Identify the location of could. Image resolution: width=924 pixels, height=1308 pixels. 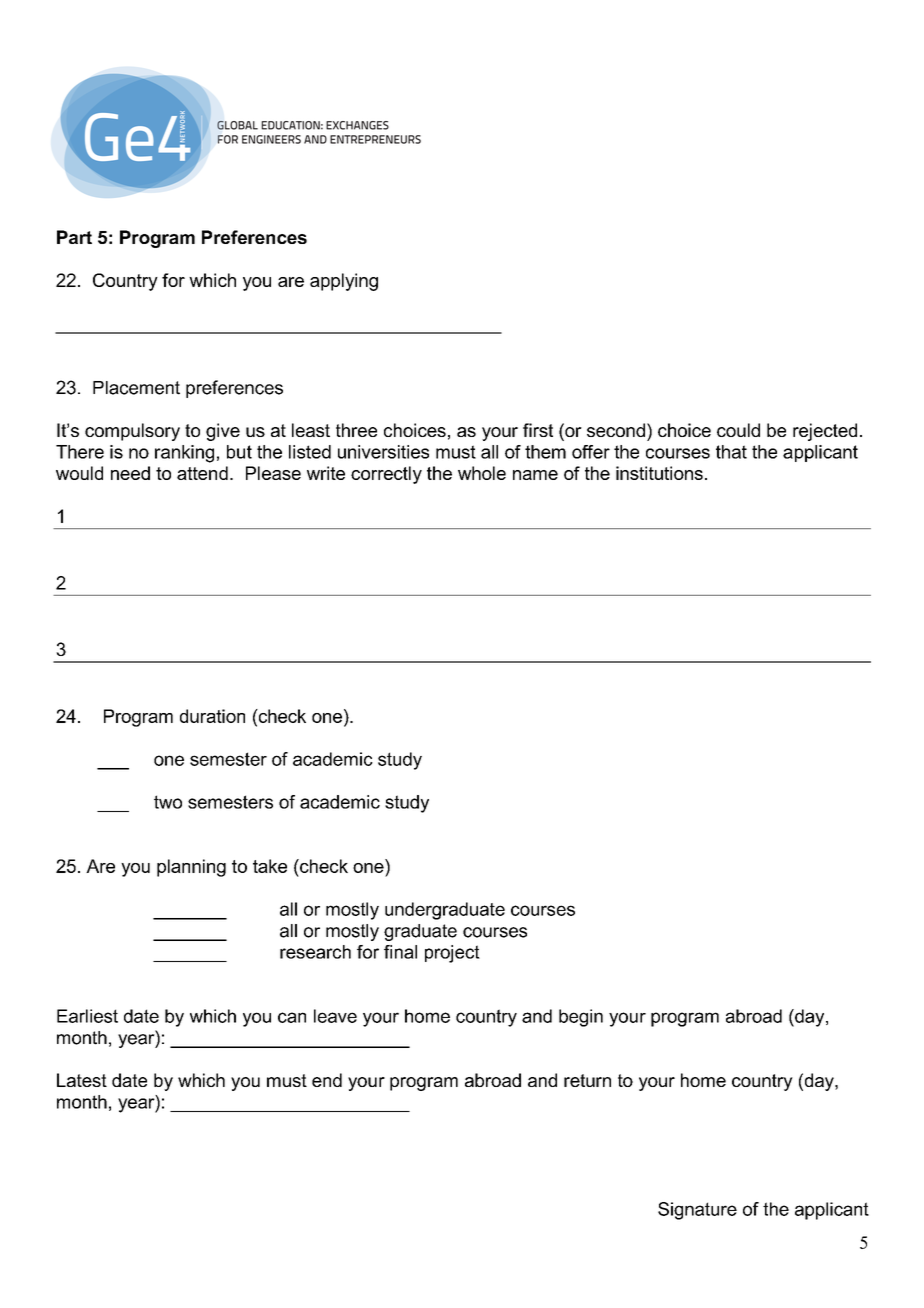
(738, 430).
